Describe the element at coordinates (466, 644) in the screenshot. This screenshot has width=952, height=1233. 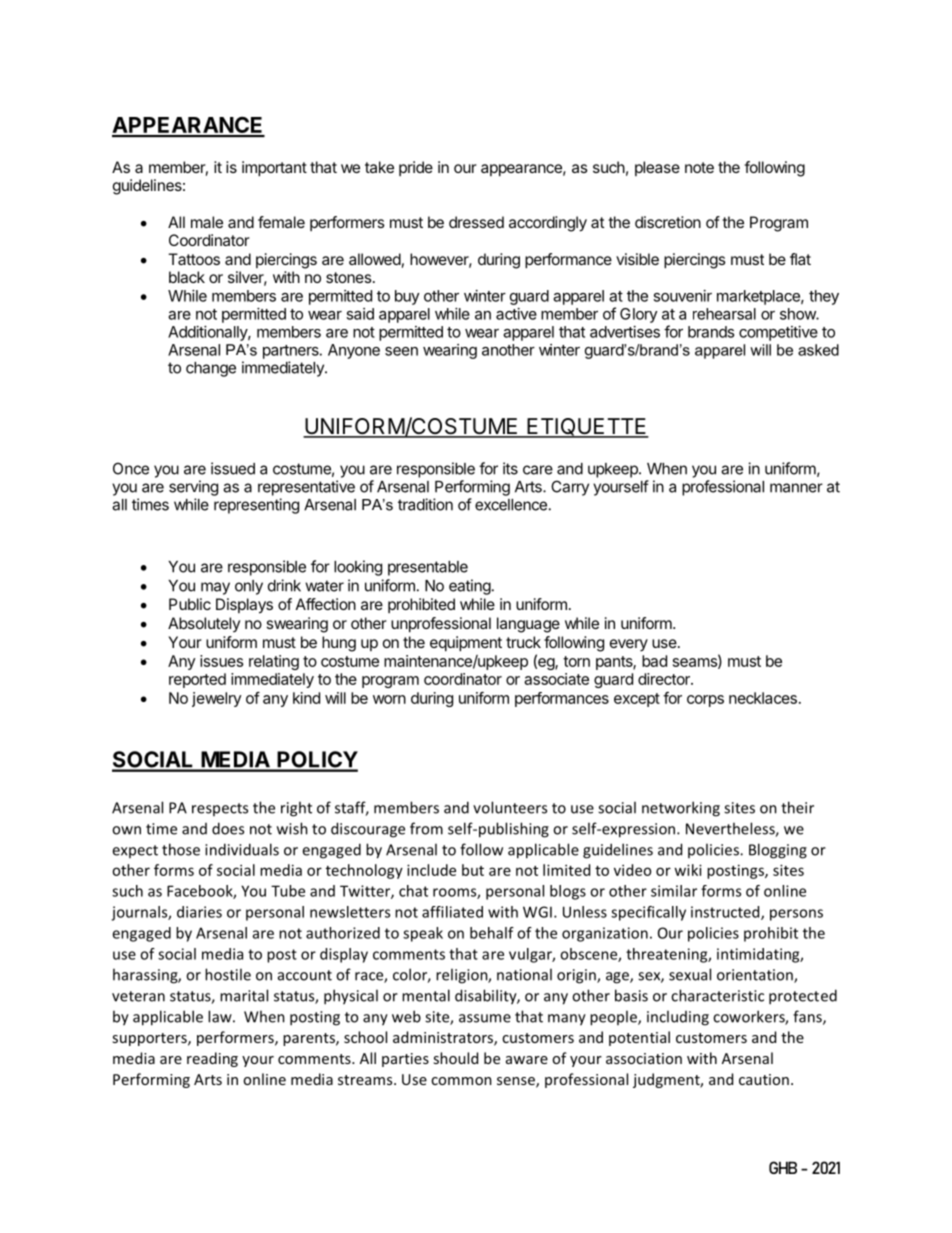
I see `equipment` at that location.
